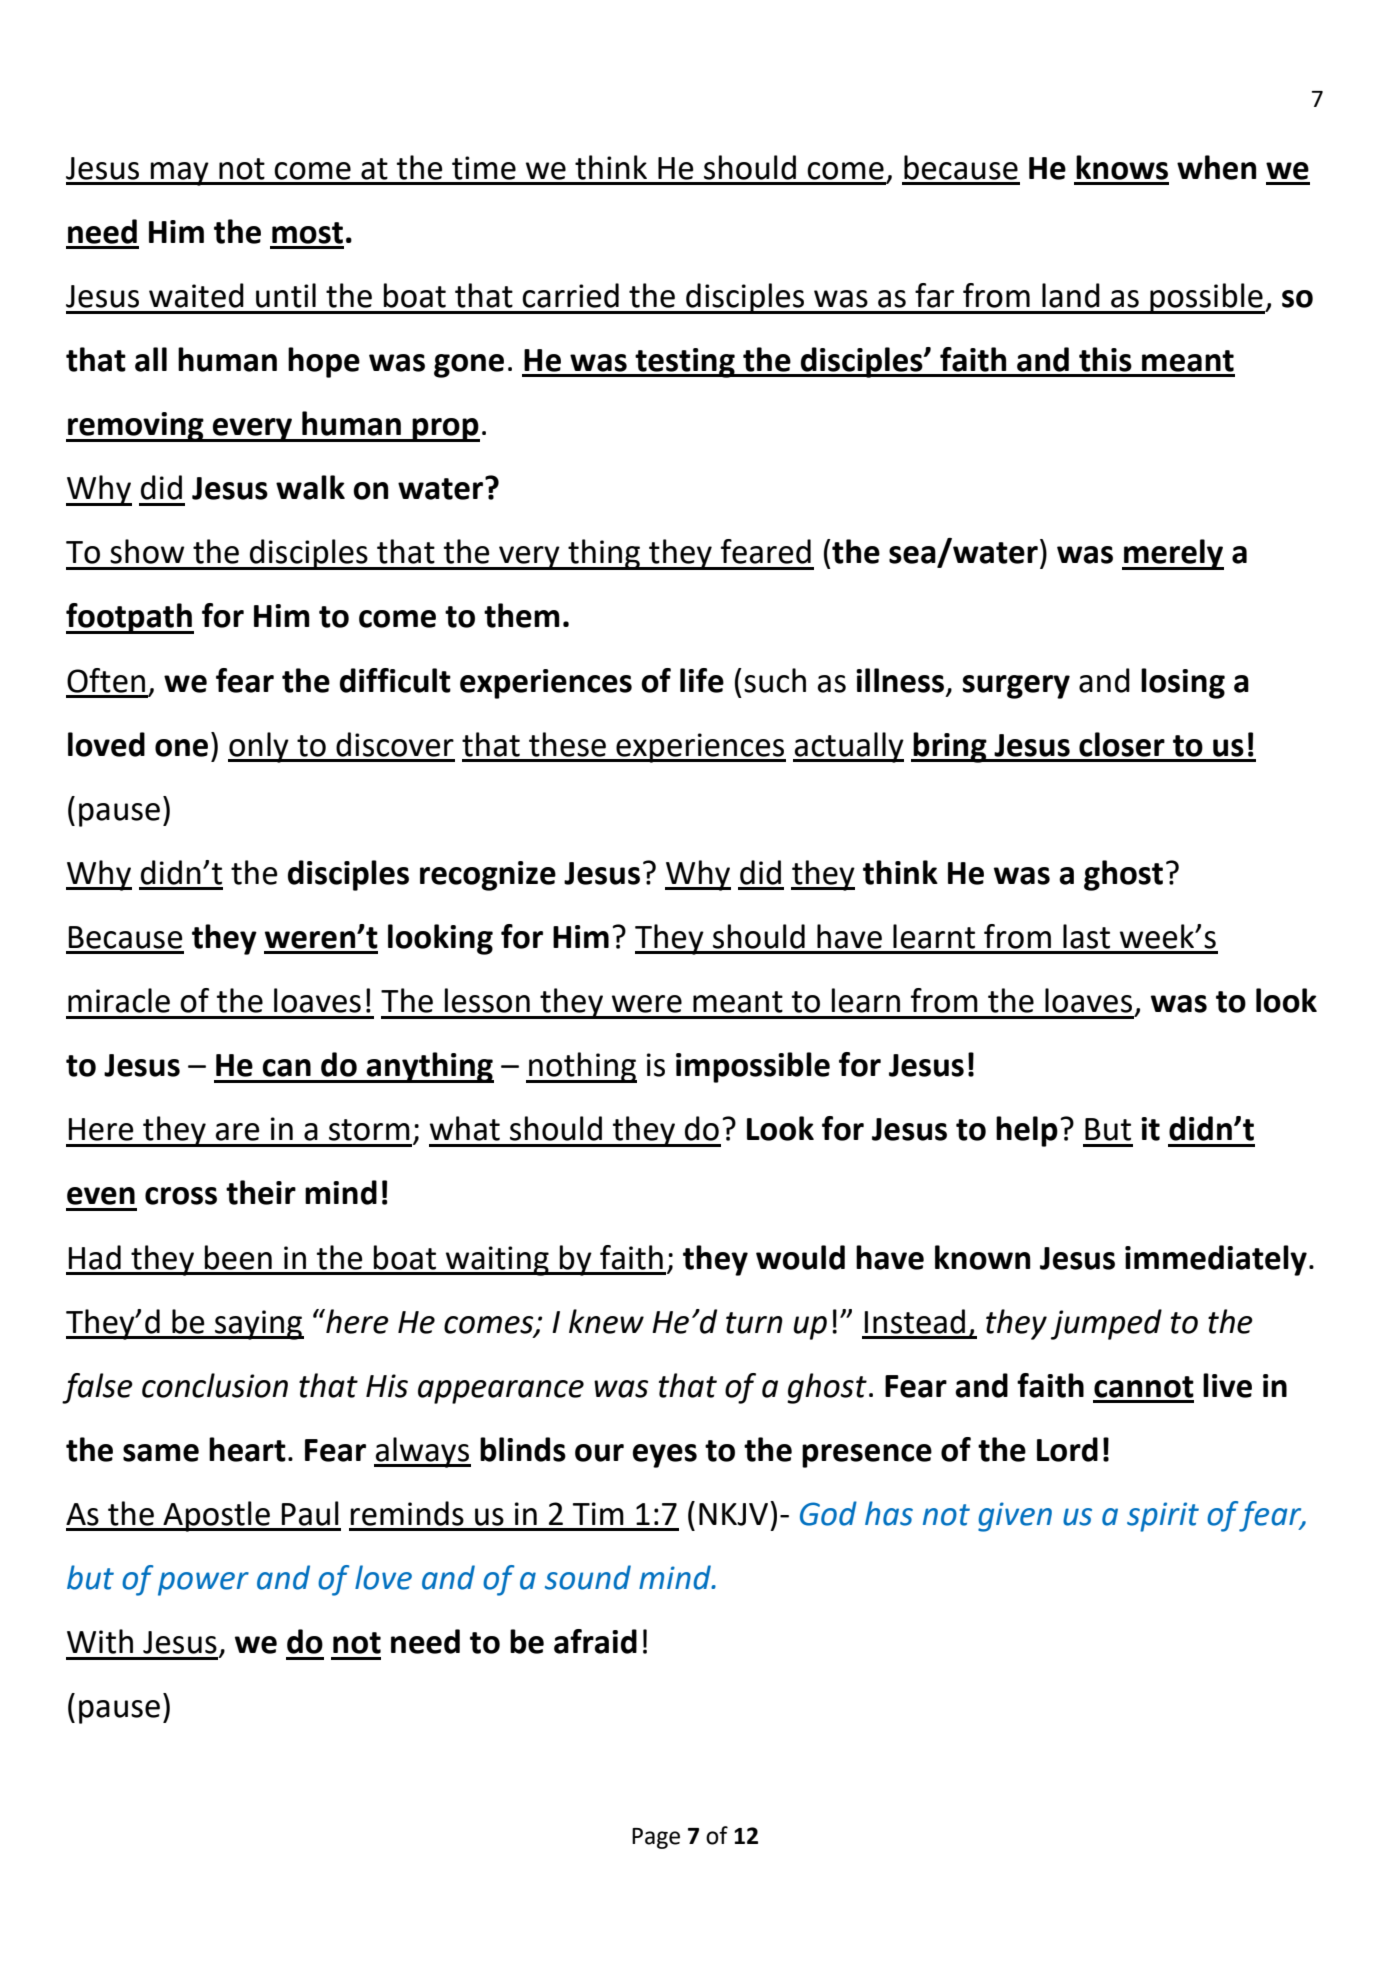  I want to click on land, so click(1071, 295).
